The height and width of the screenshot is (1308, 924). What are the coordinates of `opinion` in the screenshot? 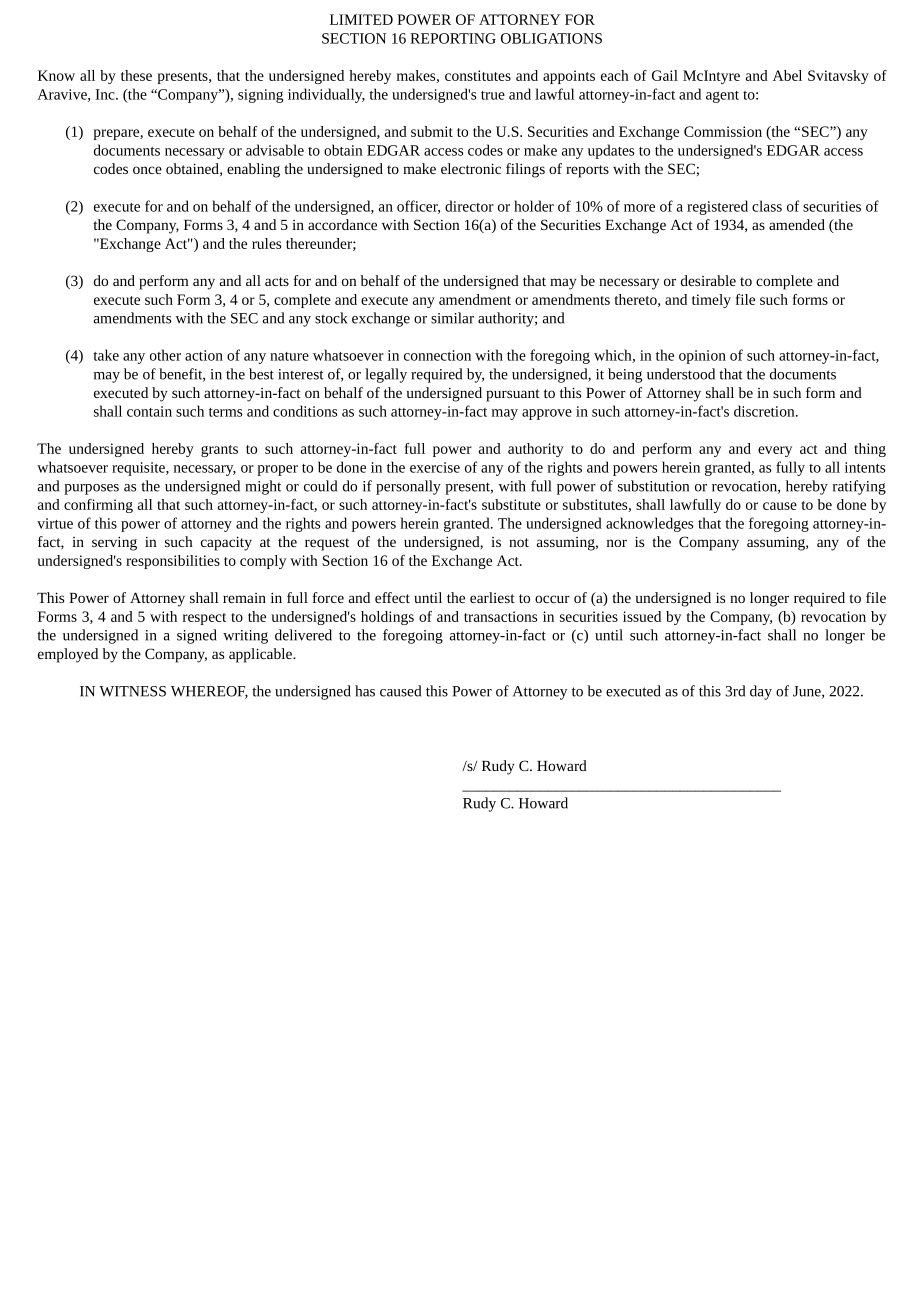 It's located at (702, 357).
